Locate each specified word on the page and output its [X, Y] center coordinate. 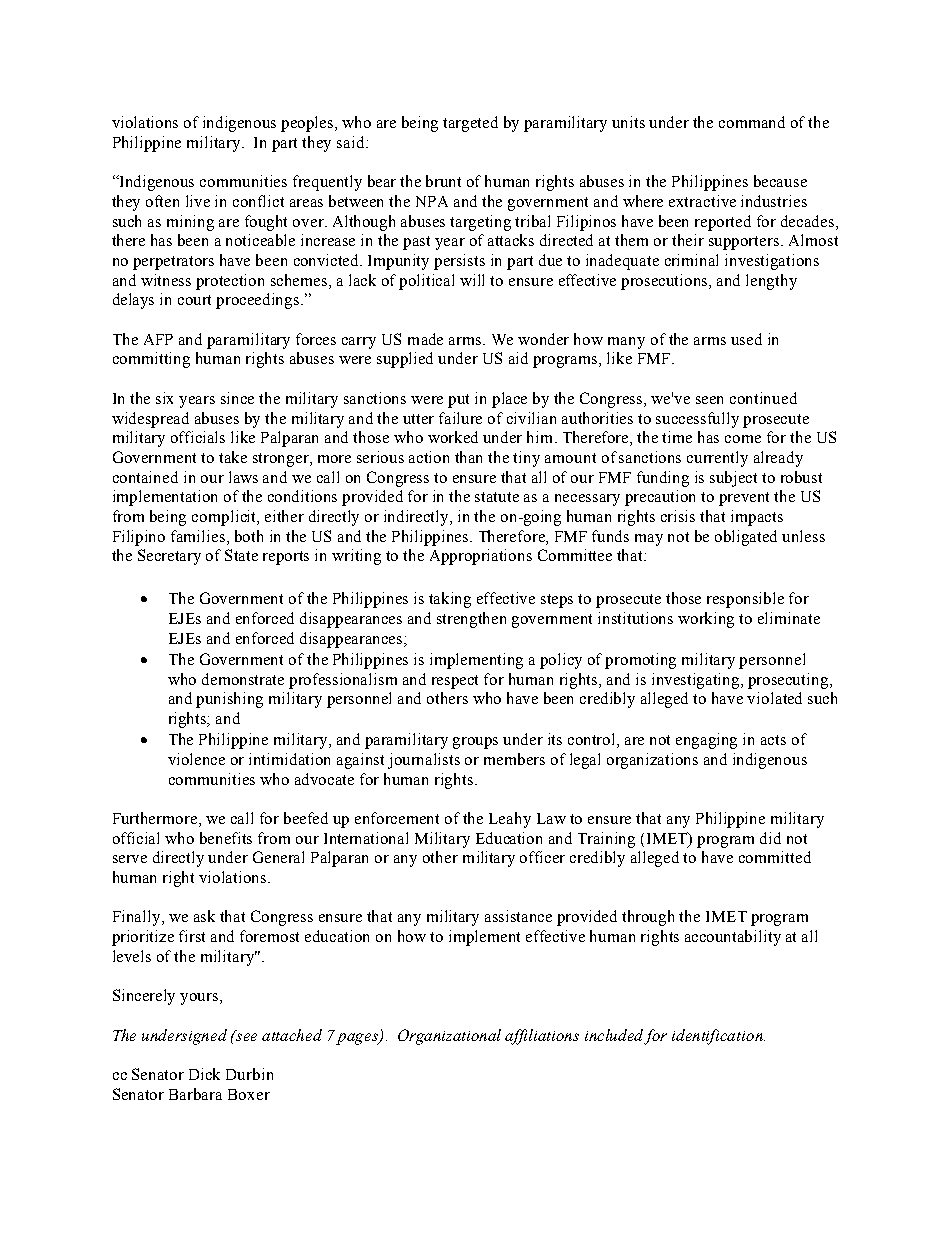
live [198, 201]
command [752, 122]
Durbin [249, 1074]
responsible [745, 600]
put [458, 401]
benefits [226, 838]
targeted [470, 124]
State [241, 555]
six [164, 398]
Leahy [510, 820]
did [770, 838]
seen [709, 400]
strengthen [471, 620]
